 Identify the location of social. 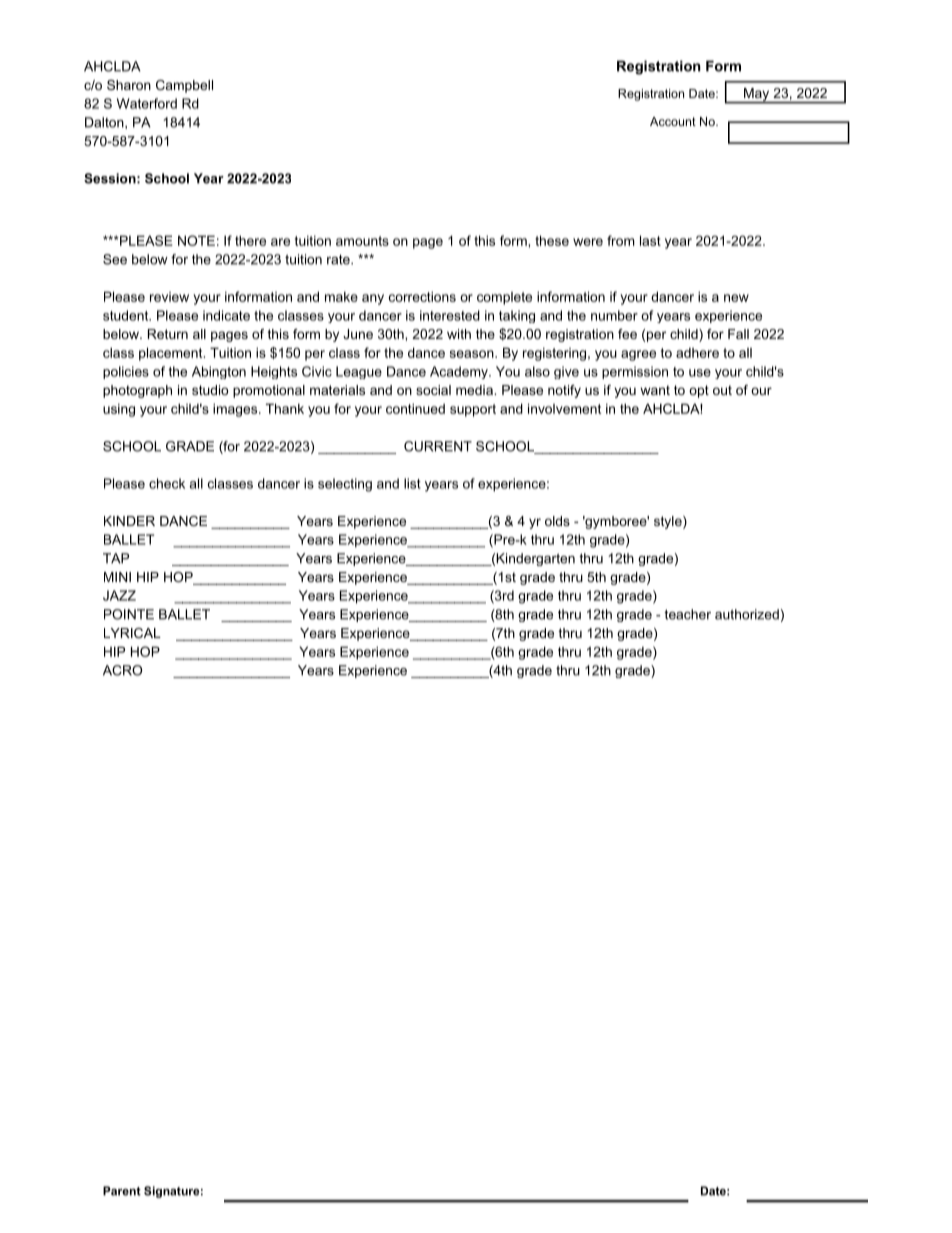
(433, 390).
